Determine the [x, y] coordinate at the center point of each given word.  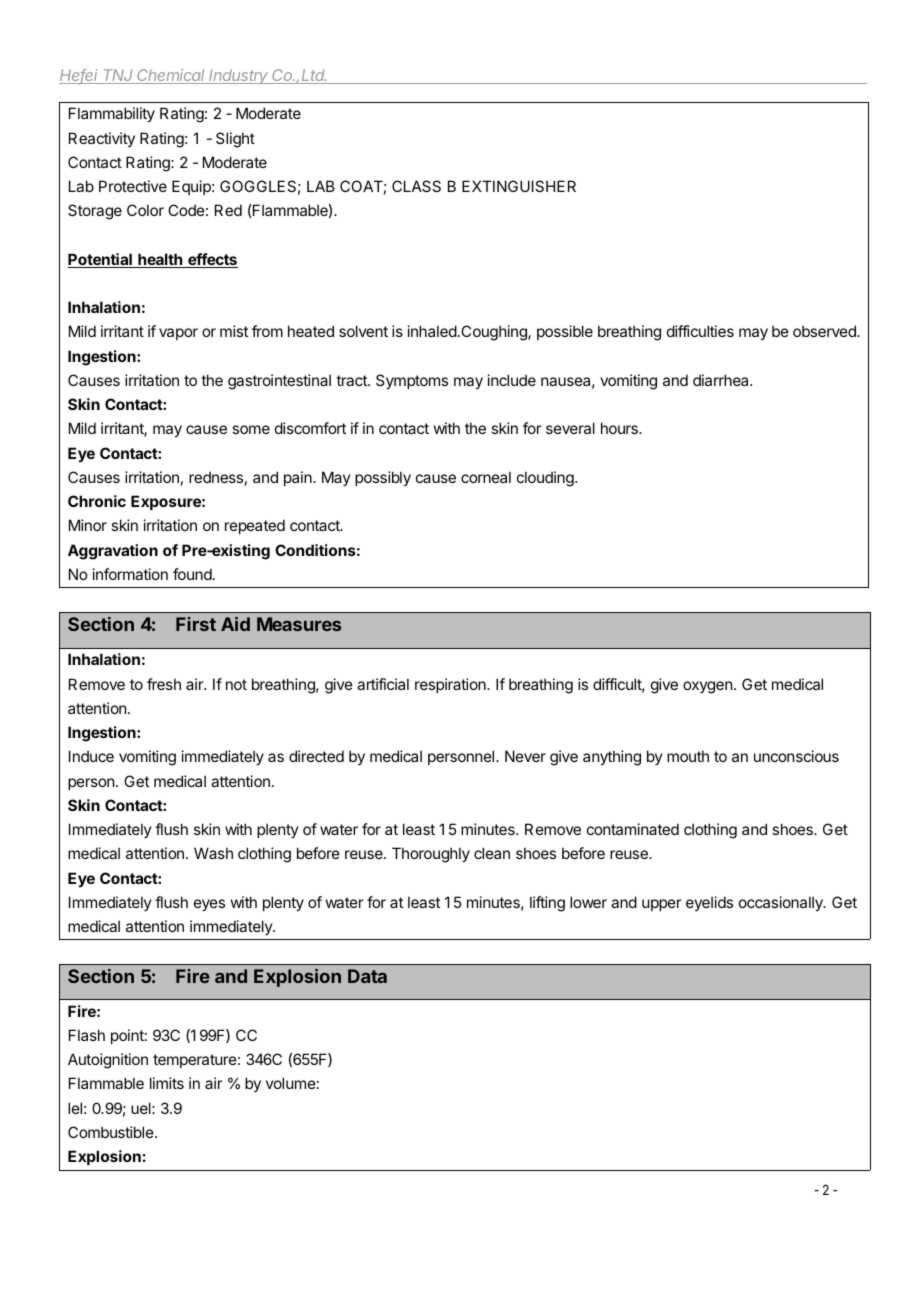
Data [367, 976]
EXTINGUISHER [519, 186]
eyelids [709, 903]
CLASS [416, 186]
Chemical [172, 76]
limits [167, 1083]
